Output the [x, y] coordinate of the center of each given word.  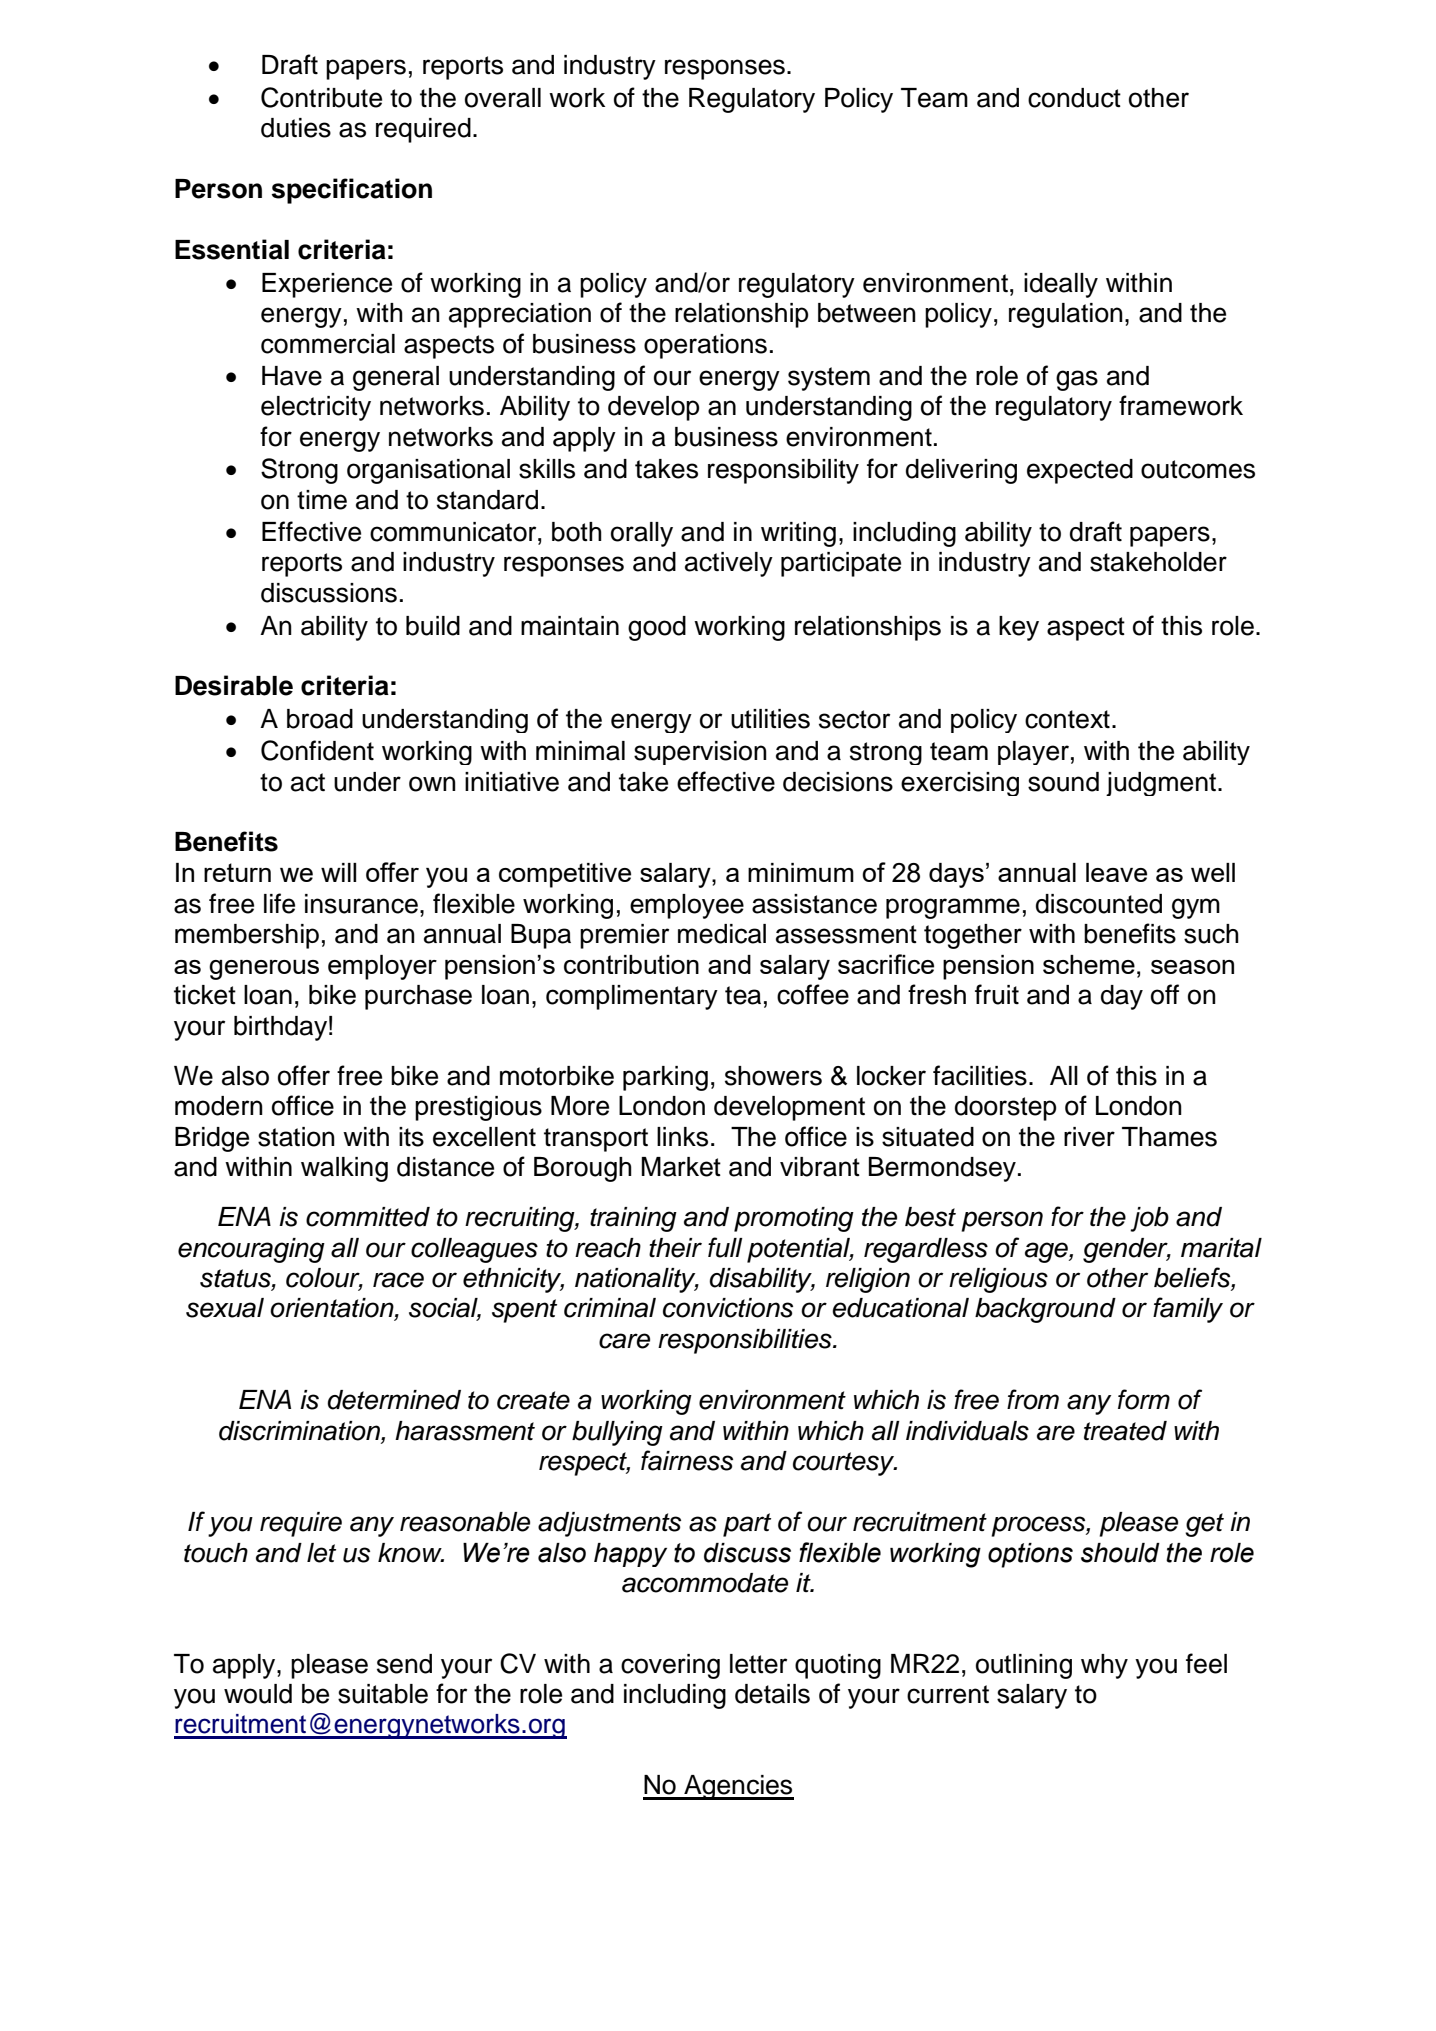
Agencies [738, 1787]
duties [296, 128]
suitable [383, 1694]
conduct [1074, 98]
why [1104, 1666]
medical [722, 934]
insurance [361, 904]
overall [503, 98]
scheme [1089, 964]
